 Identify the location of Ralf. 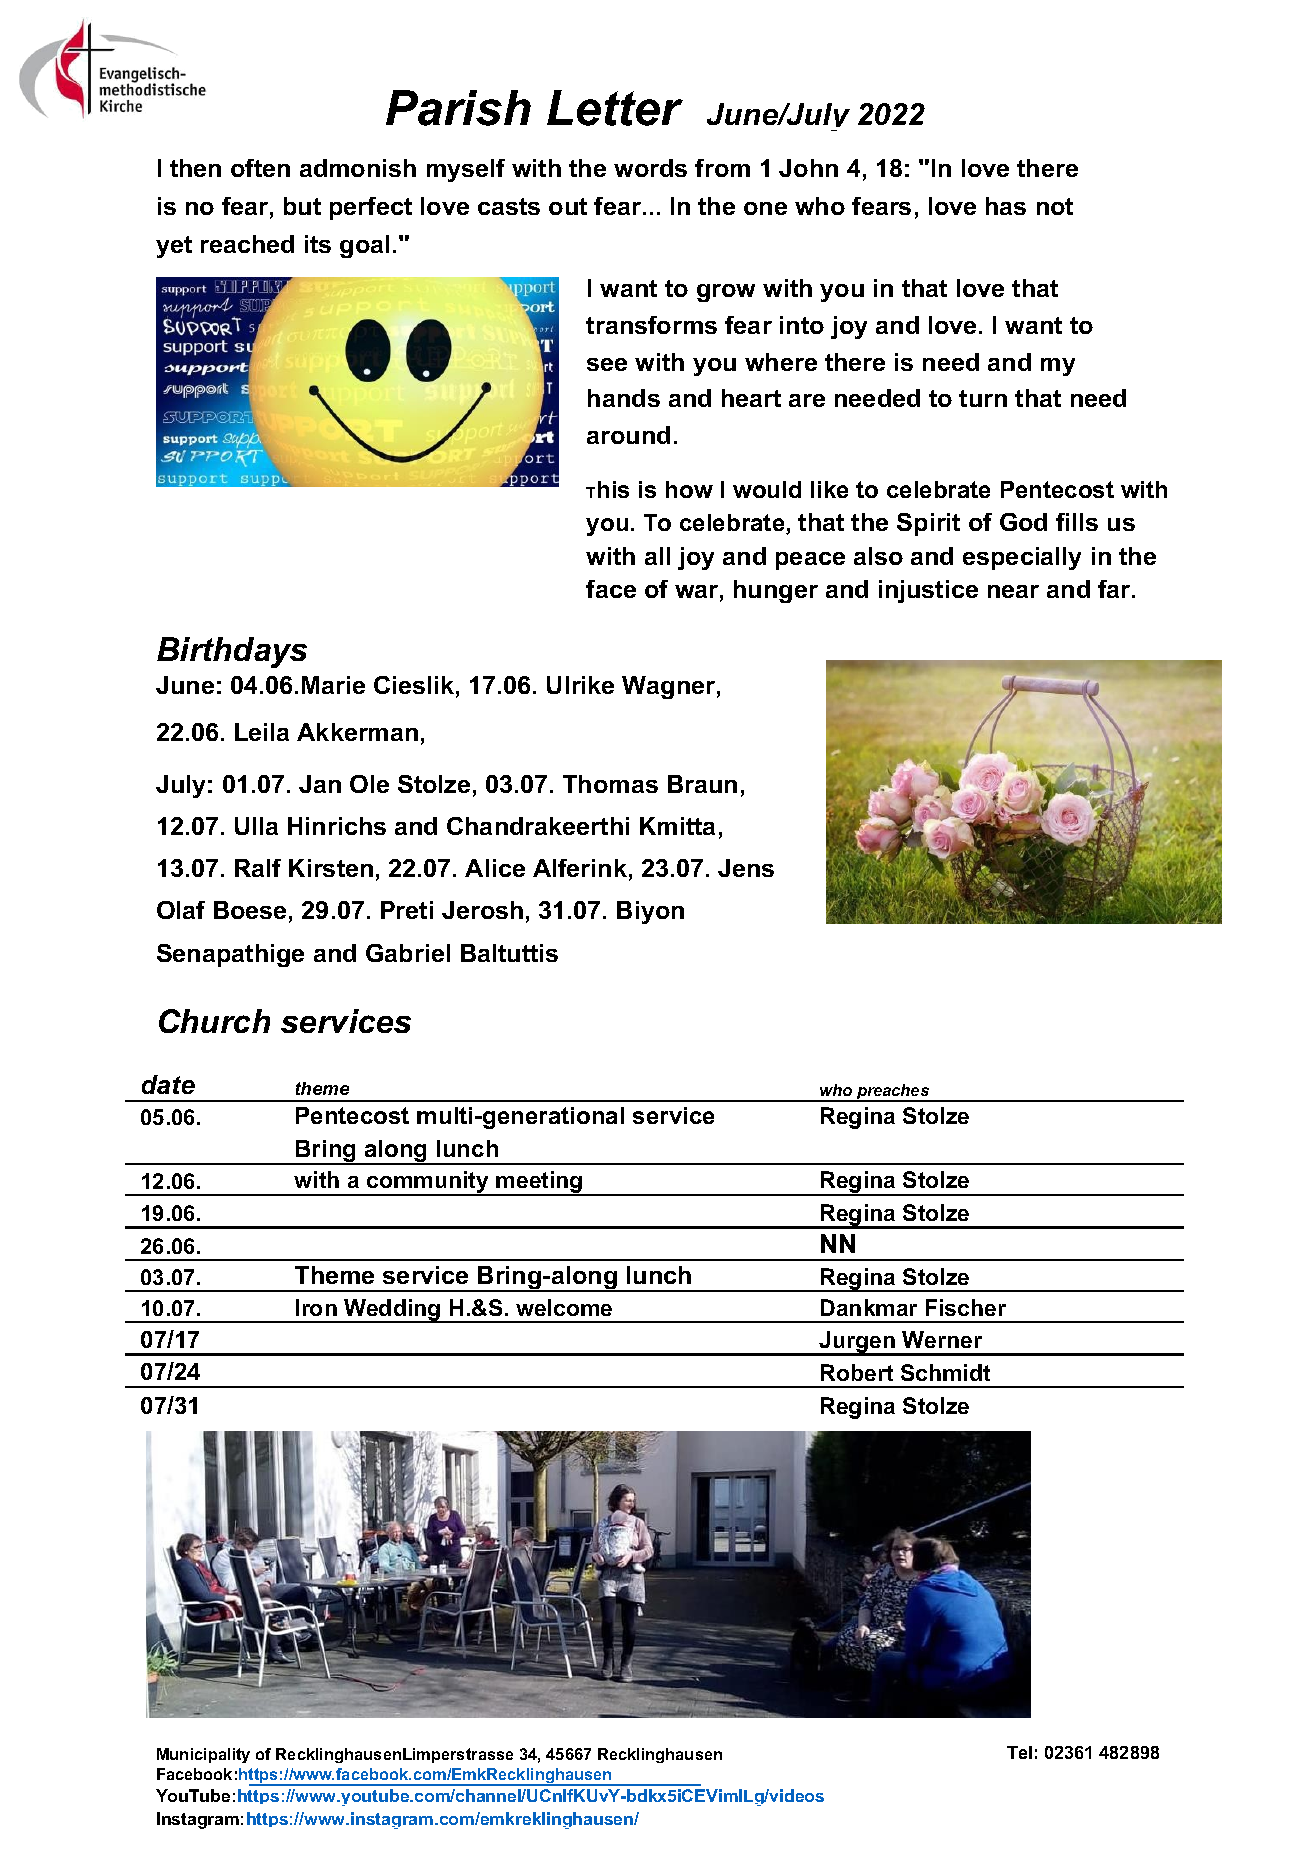
(258, 868).
